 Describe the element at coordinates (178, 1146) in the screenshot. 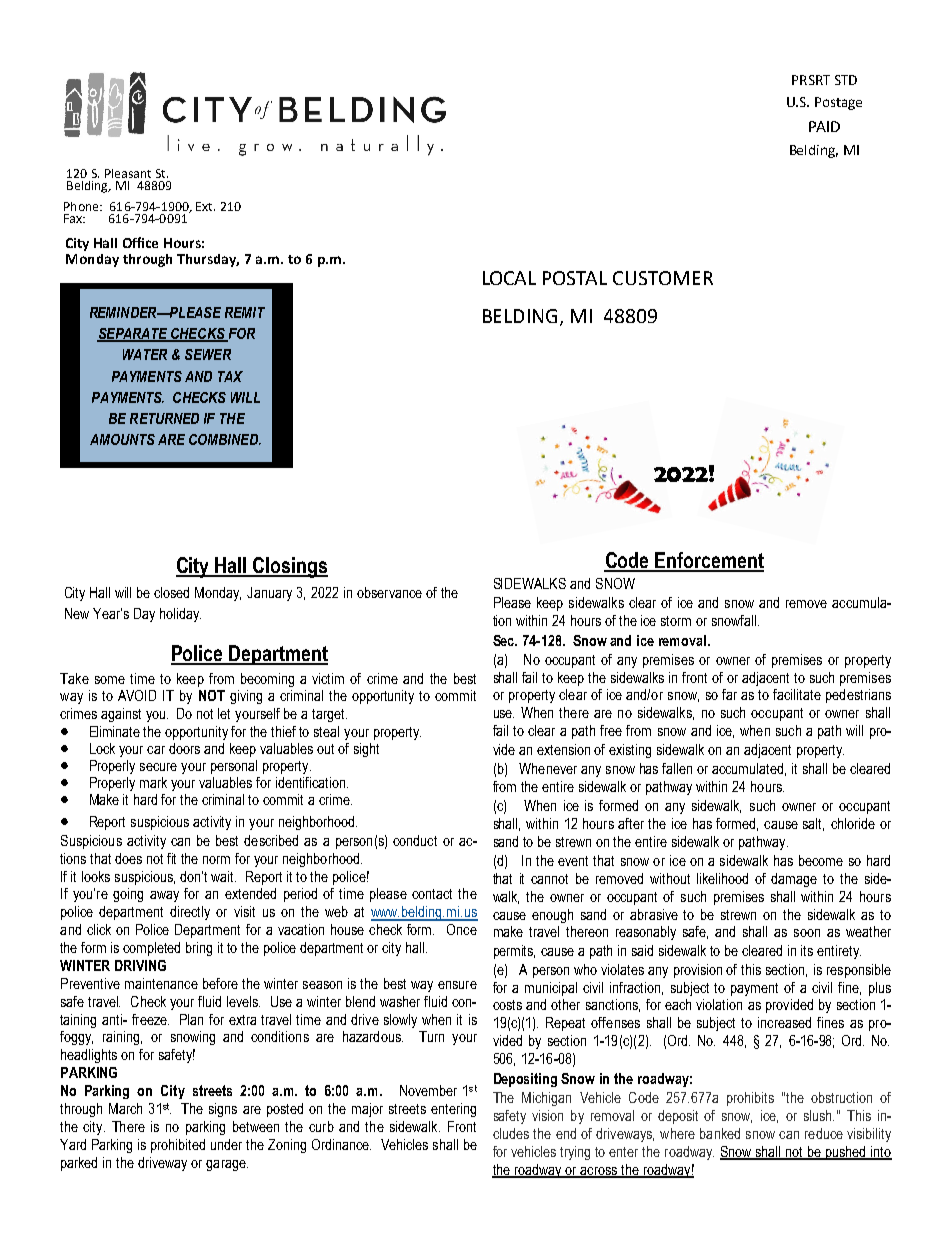

I see `prohibited` at that location.
